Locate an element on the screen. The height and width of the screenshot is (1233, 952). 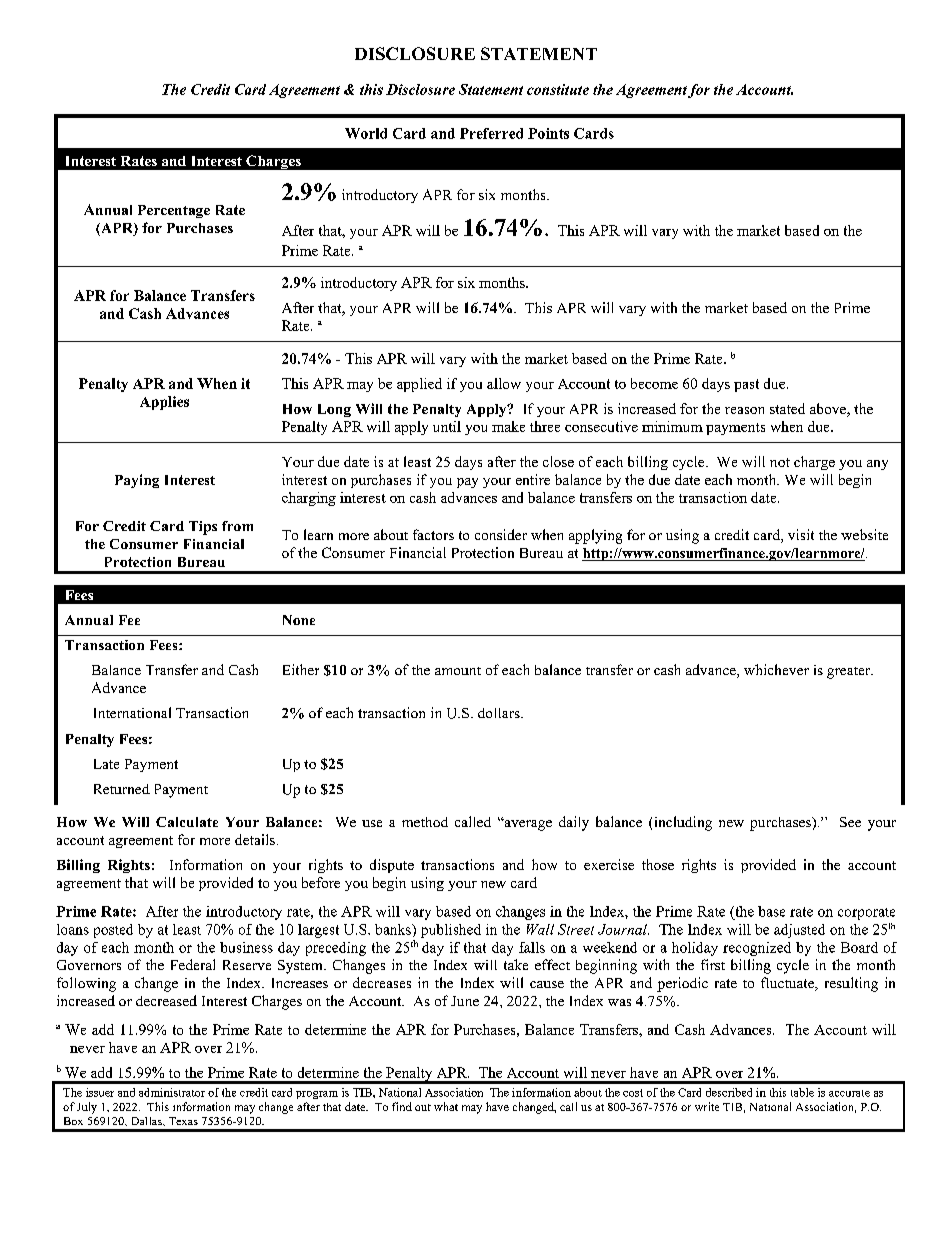
amount is located at coordinates (458, 671).
